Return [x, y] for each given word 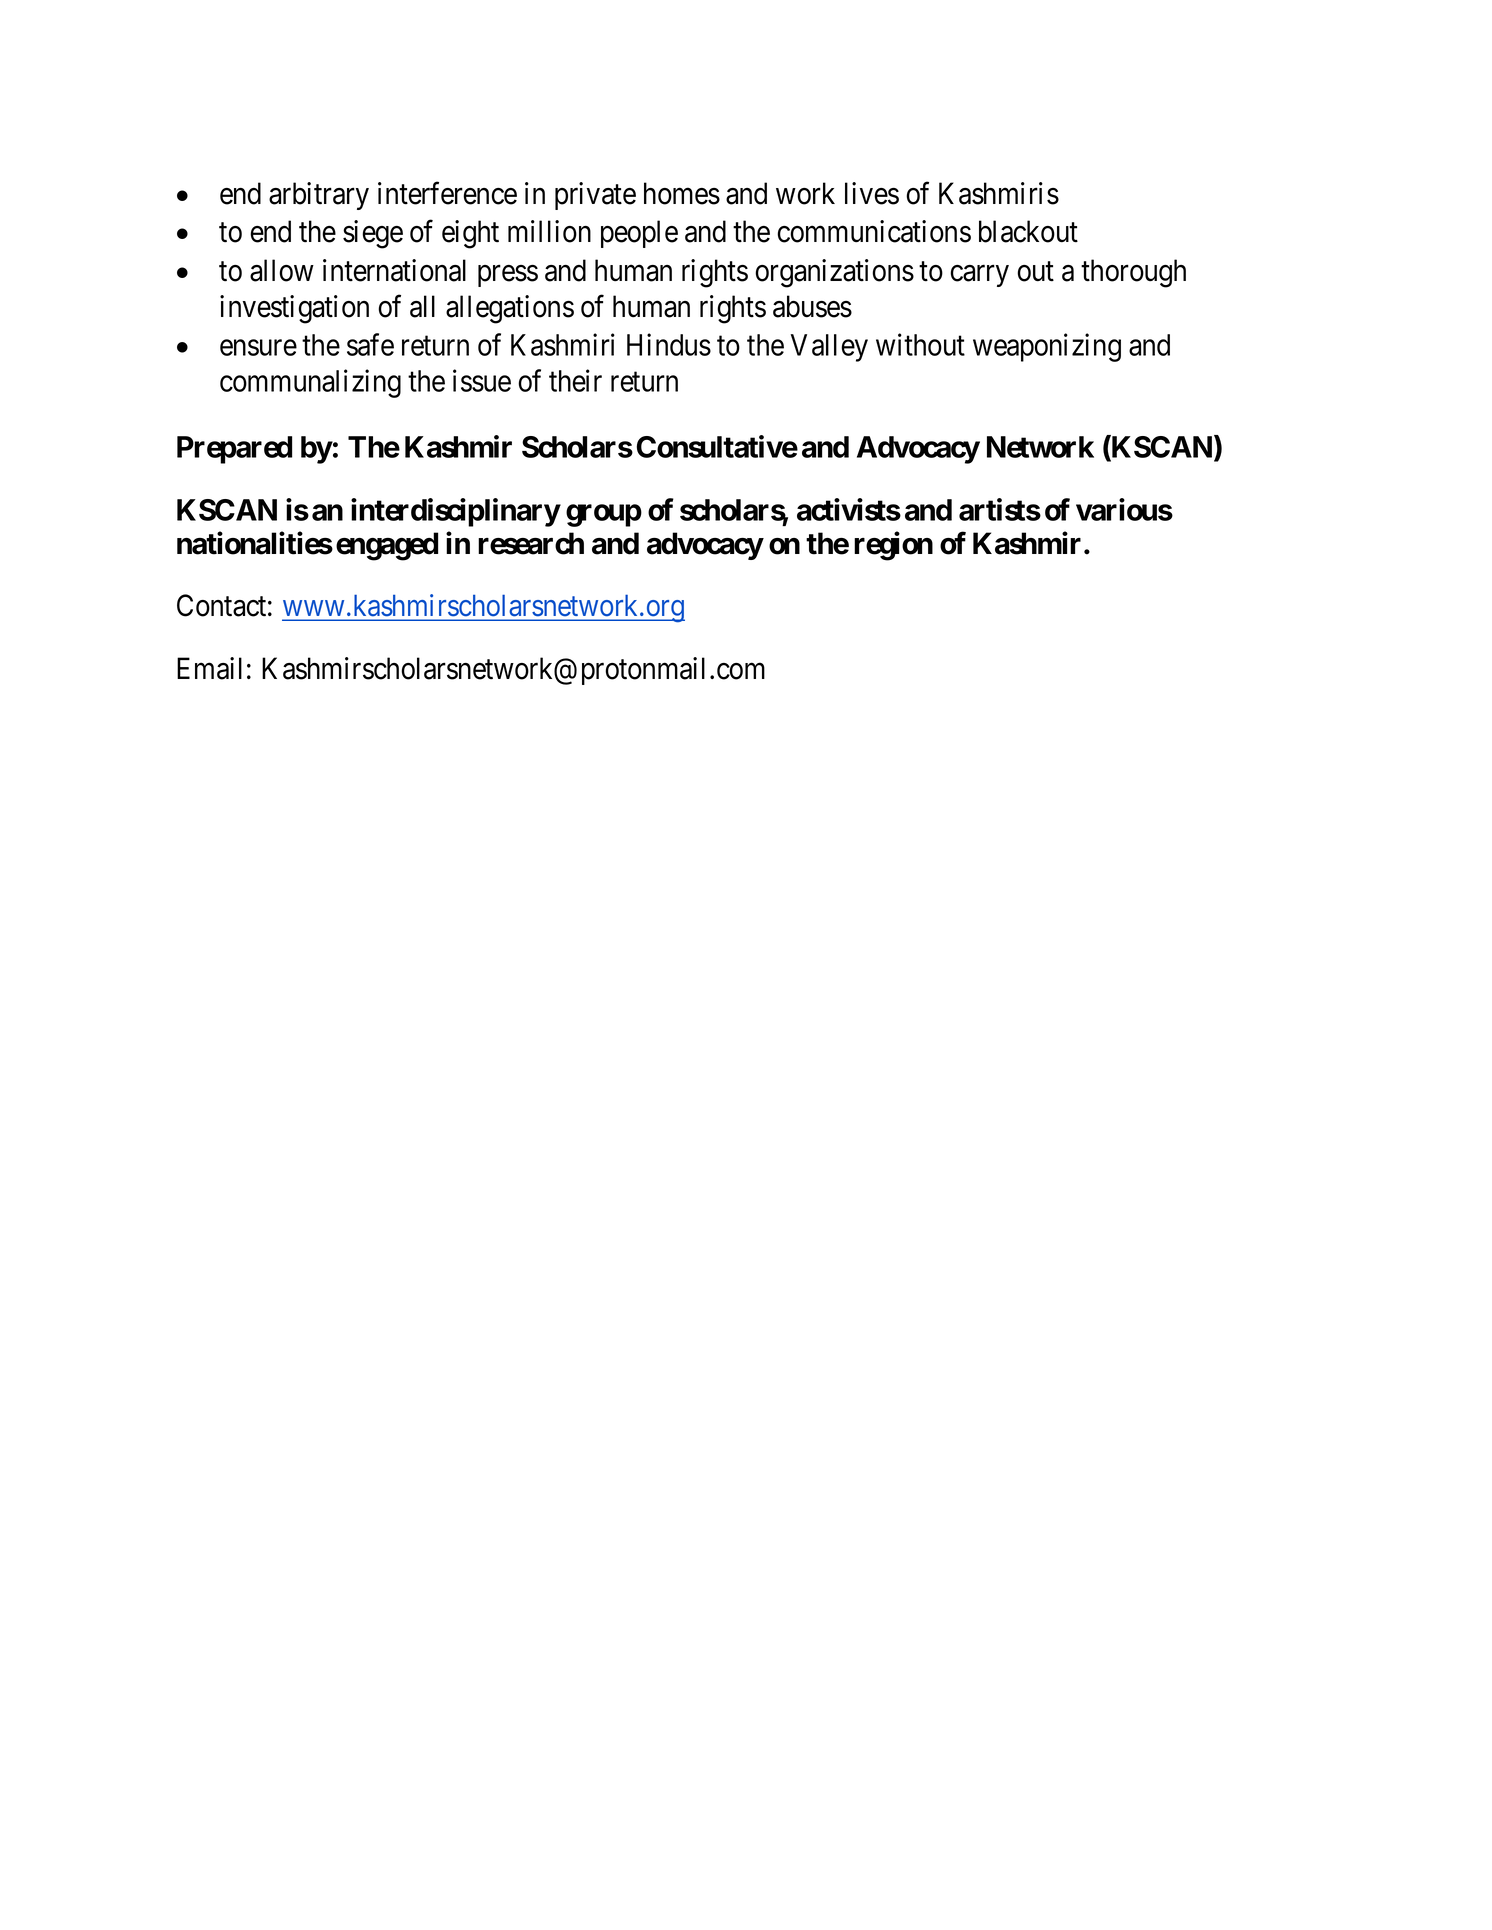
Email [209, 668]
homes [682, 193]
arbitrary [319, 196]
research [531, 543]
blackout [1028, 231]
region [893, 546]
